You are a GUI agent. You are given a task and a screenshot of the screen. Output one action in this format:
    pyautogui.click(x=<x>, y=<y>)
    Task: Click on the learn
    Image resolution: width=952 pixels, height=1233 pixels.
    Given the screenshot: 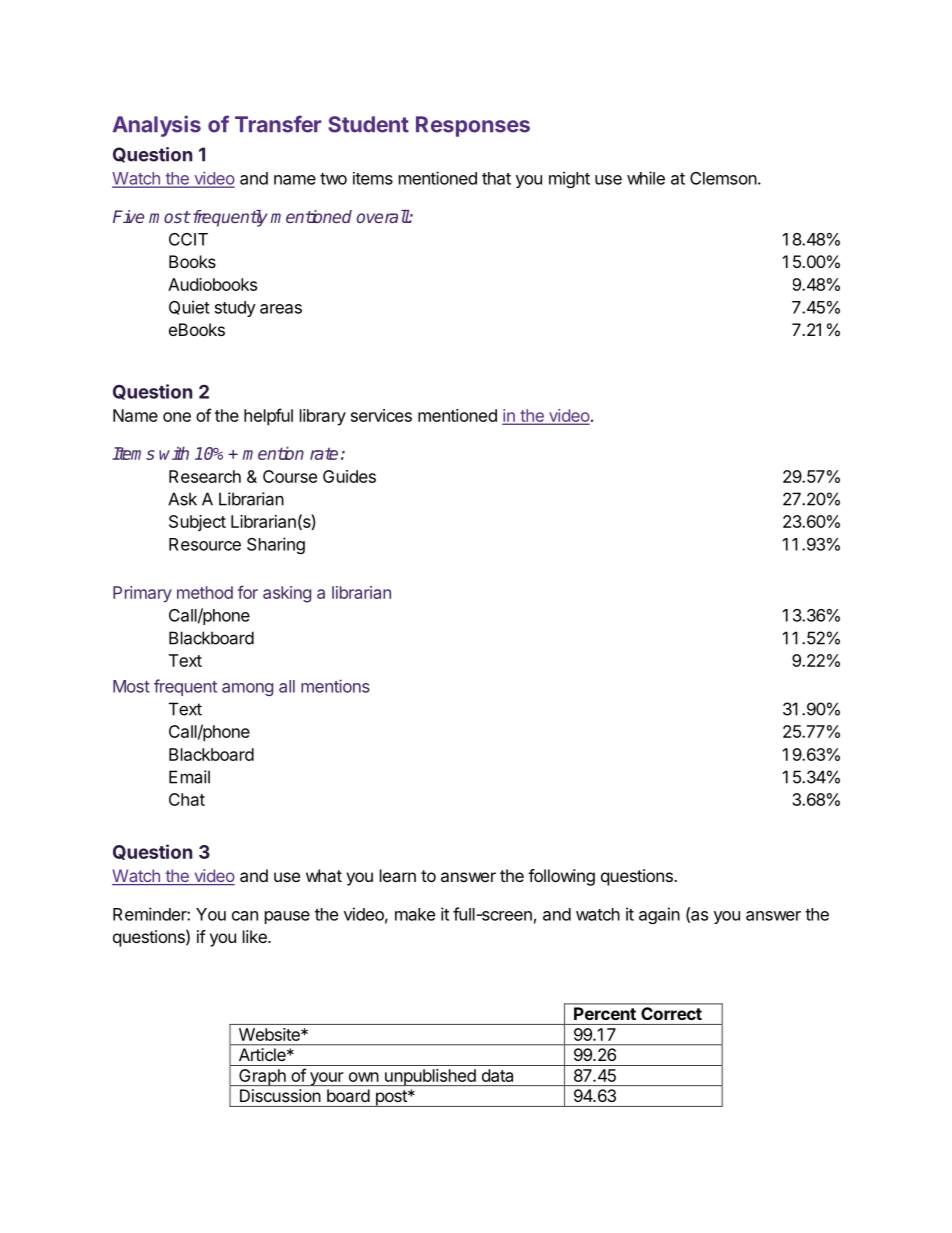 What is the action you would take?
    pyautogui.click(x=398, y=875)
